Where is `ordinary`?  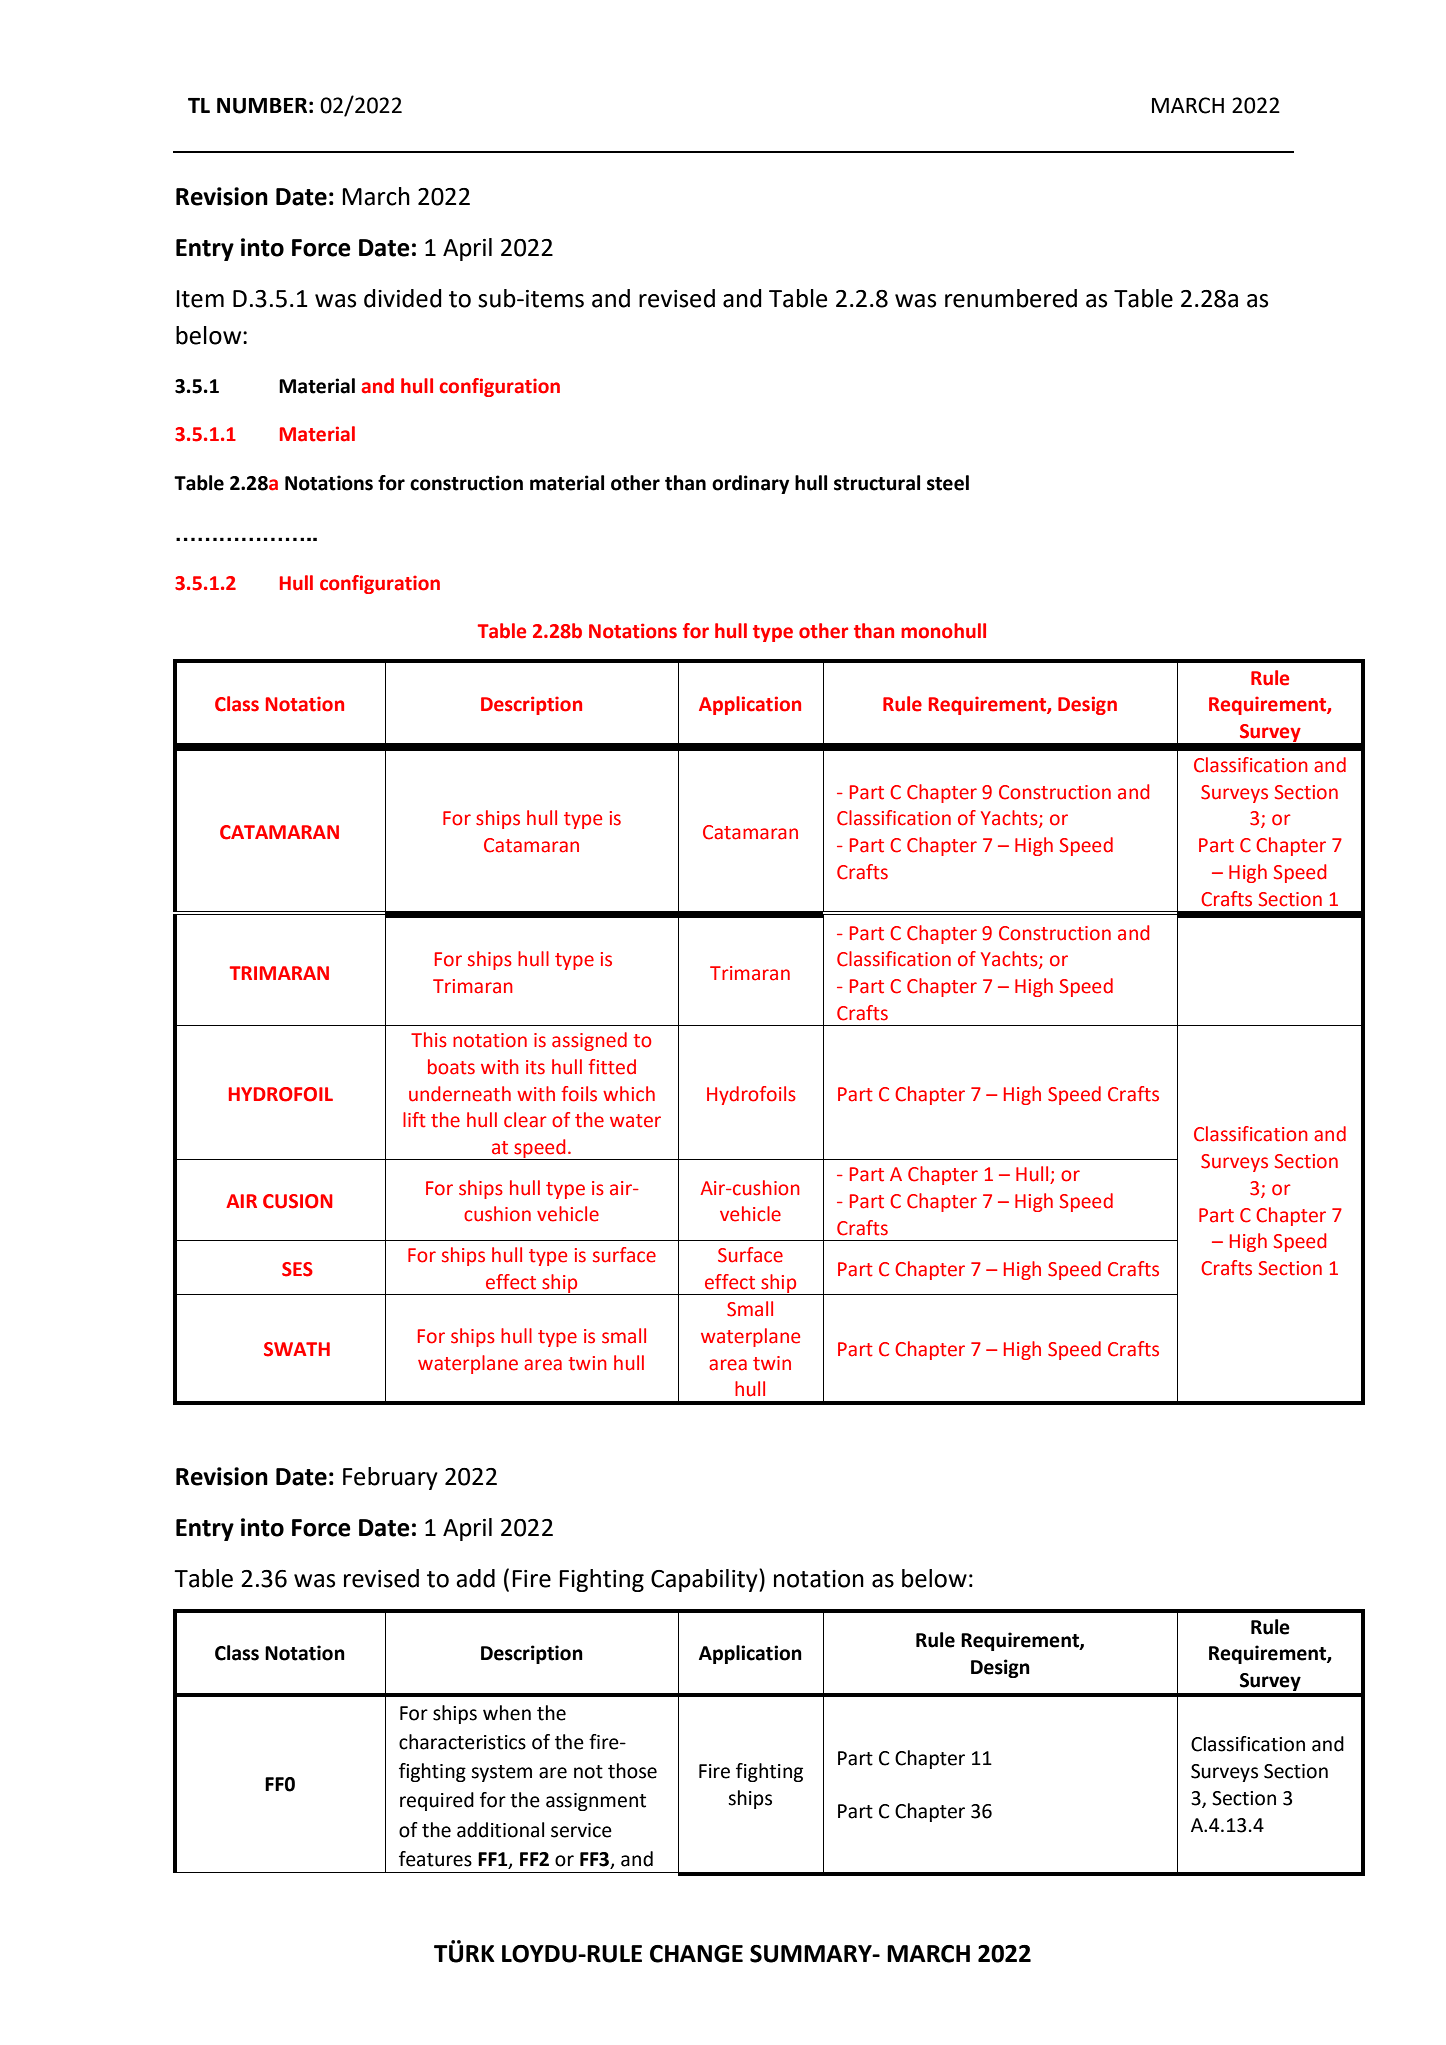 ordinary is located at coordinates (750, 484).
